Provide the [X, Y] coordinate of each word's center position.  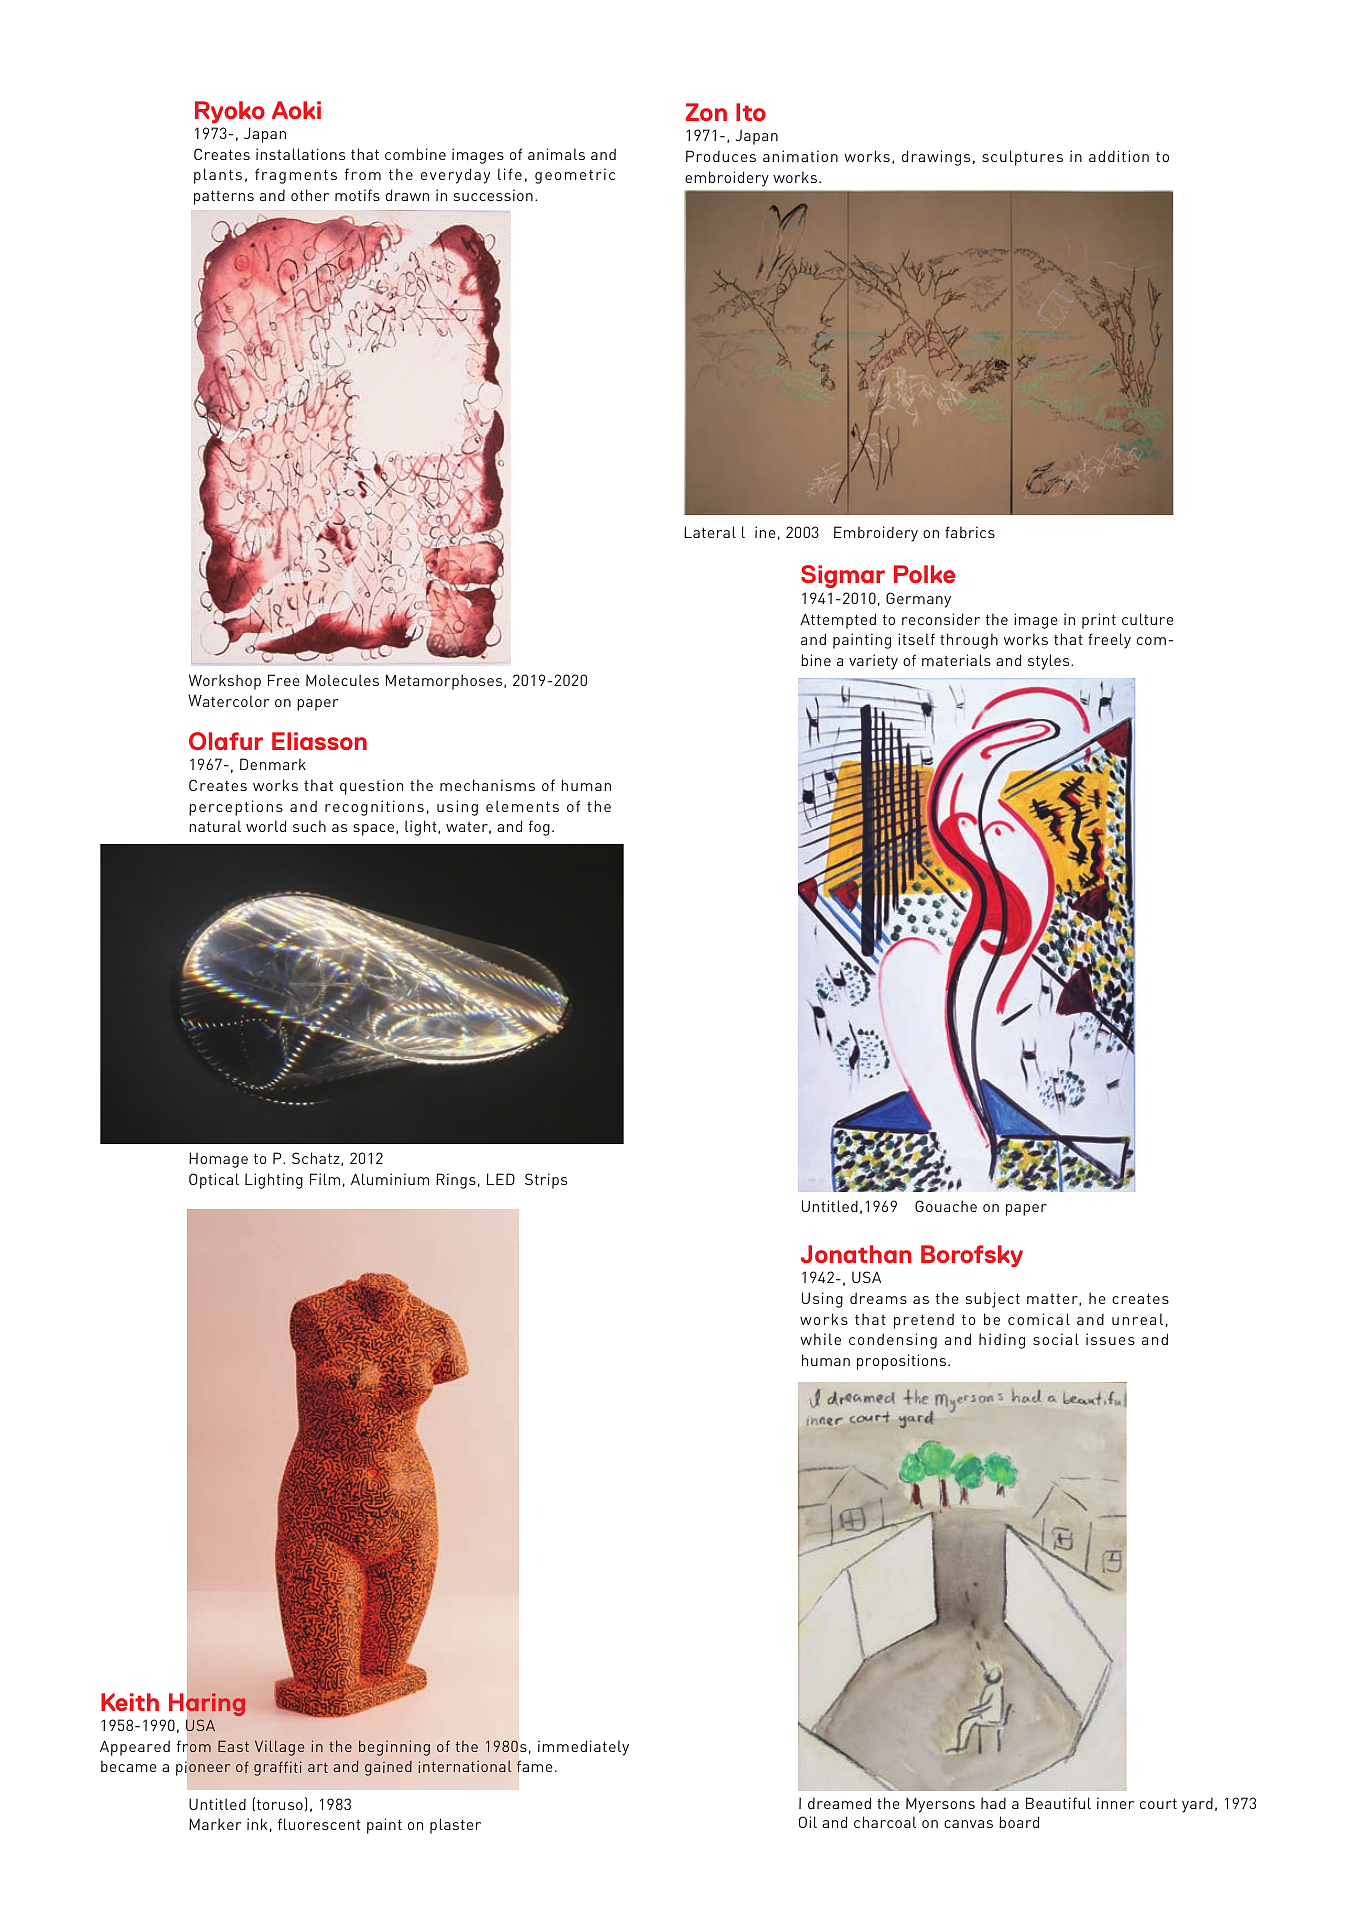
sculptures [1022, 158]
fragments [296, 176]
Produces [721, 156]
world [266, 826]
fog [539, 828]
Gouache [946, 1206]
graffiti [278, 1768]
